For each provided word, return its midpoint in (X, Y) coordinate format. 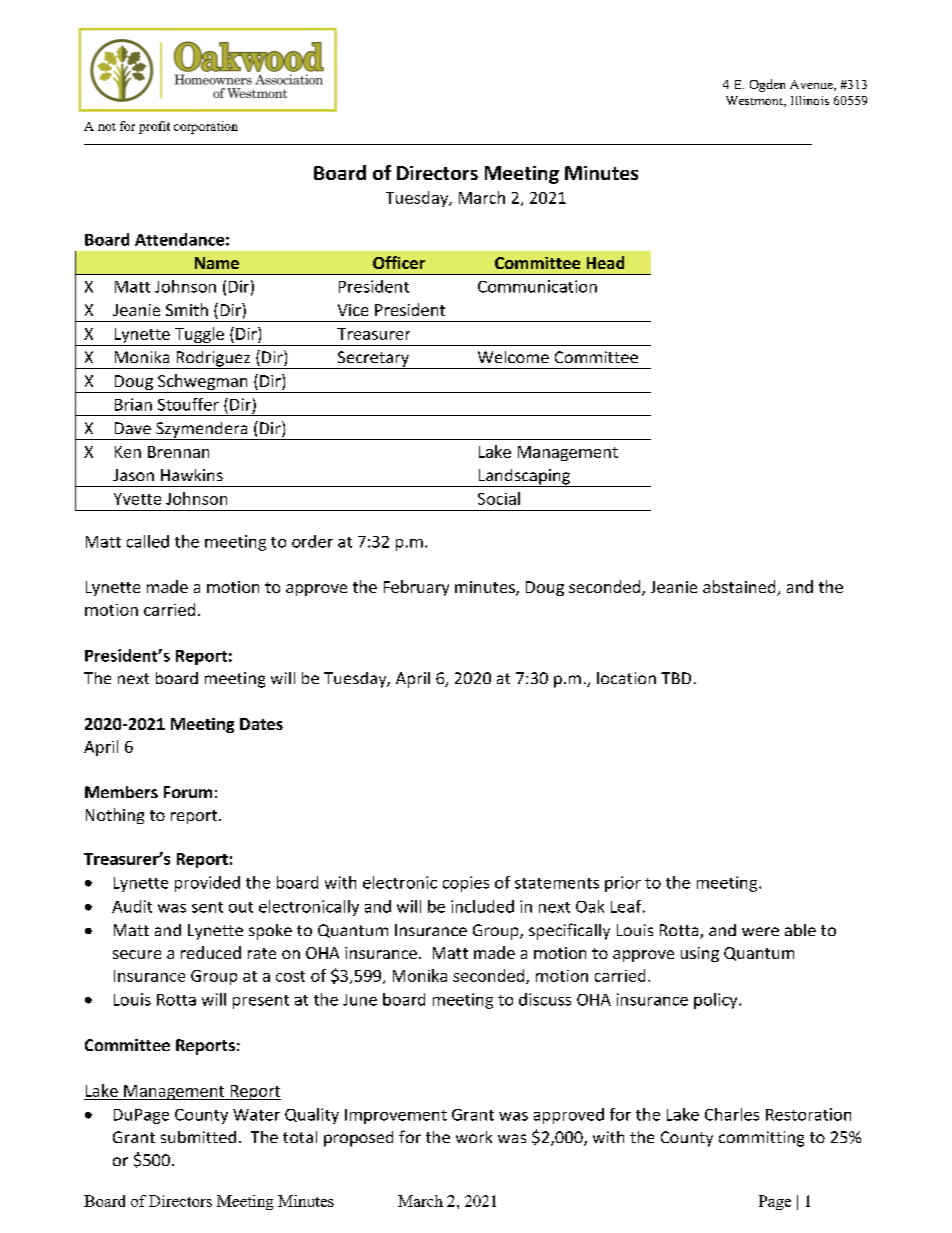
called (148, 541)
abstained (740, 588)
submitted (198, 1137)
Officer (399, 262)
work (474, 1137)
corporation (206, 127)
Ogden (767, 85)
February (416, 588)
